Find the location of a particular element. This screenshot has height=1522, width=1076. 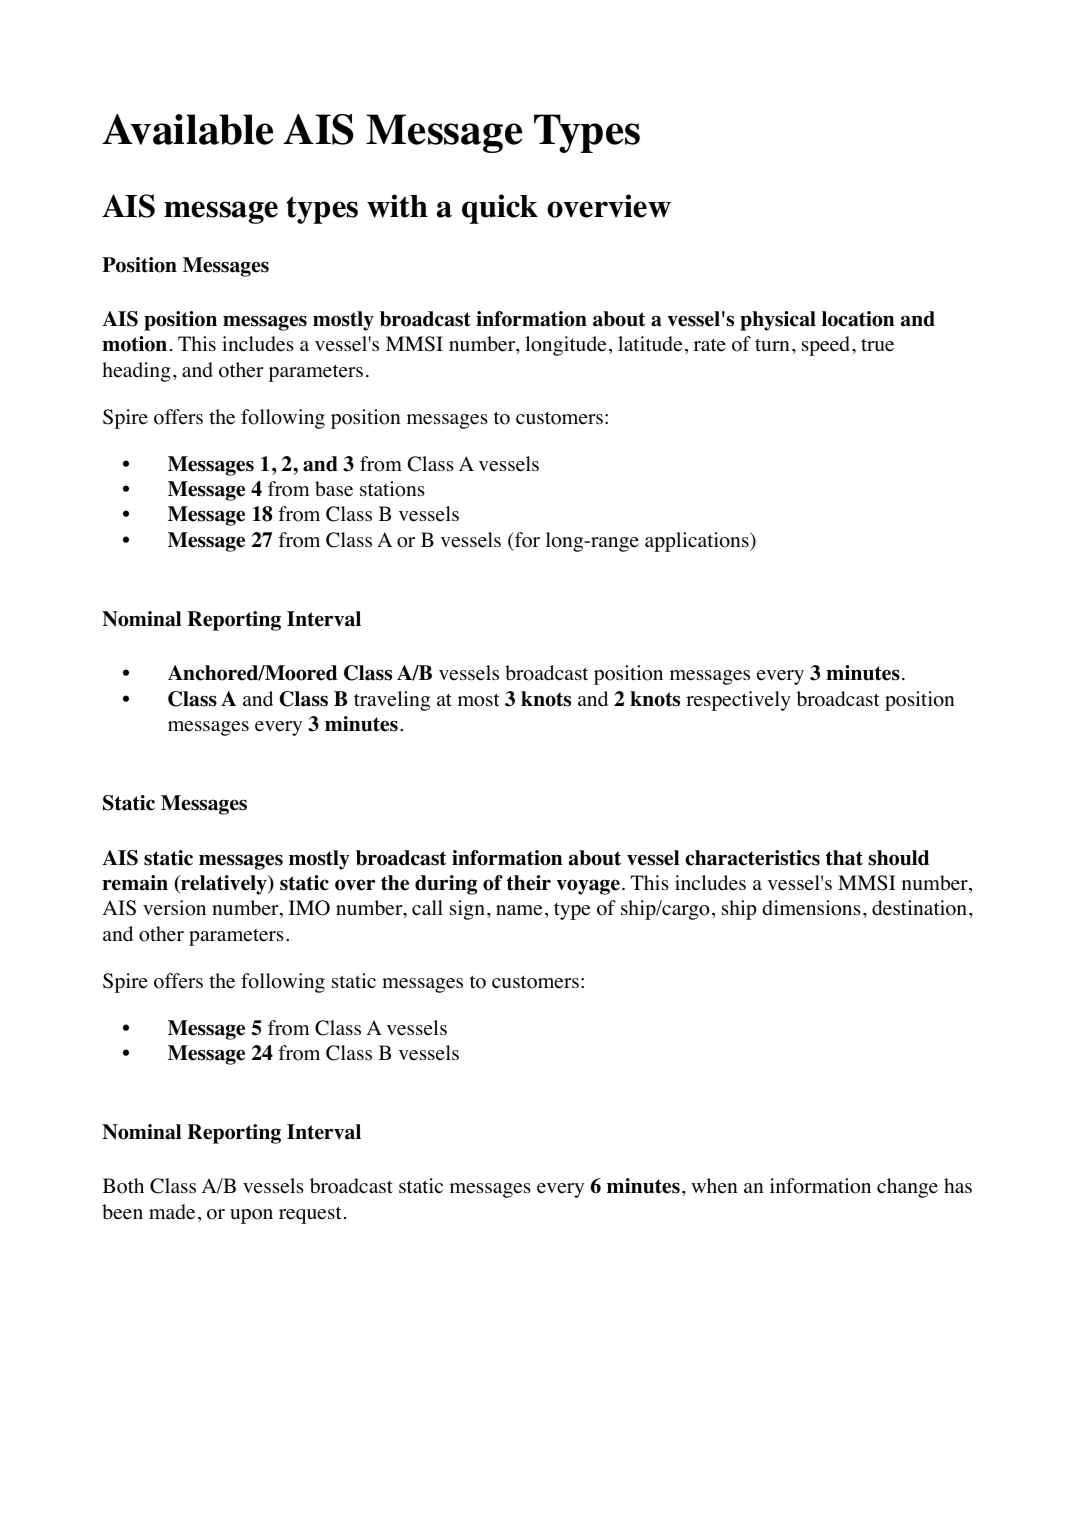

stations is located at coordinates (392, 489).
